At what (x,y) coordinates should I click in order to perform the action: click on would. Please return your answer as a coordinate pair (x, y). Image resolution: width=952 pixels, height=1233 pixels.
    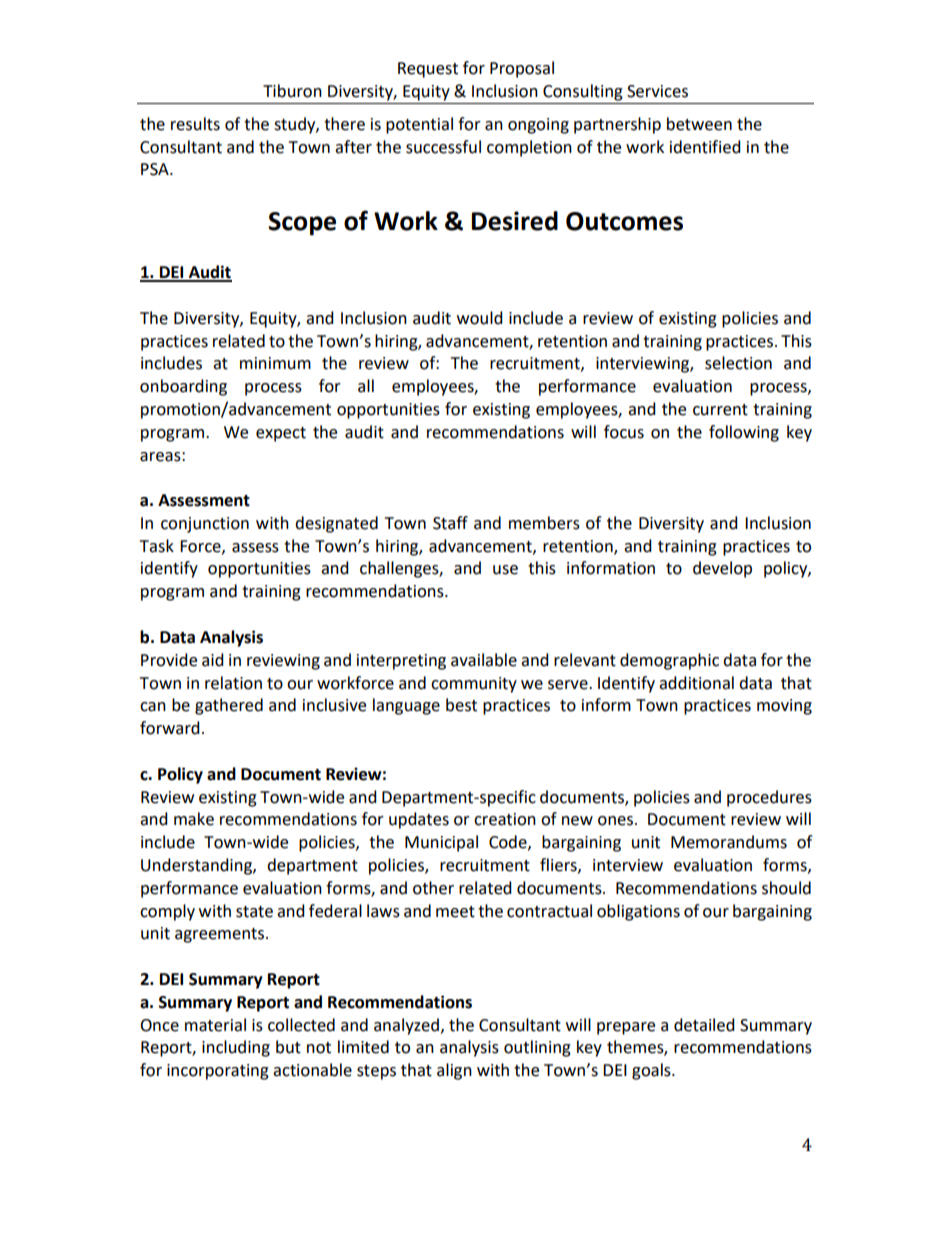
    Looking at the image, I should click on (480, 318).
